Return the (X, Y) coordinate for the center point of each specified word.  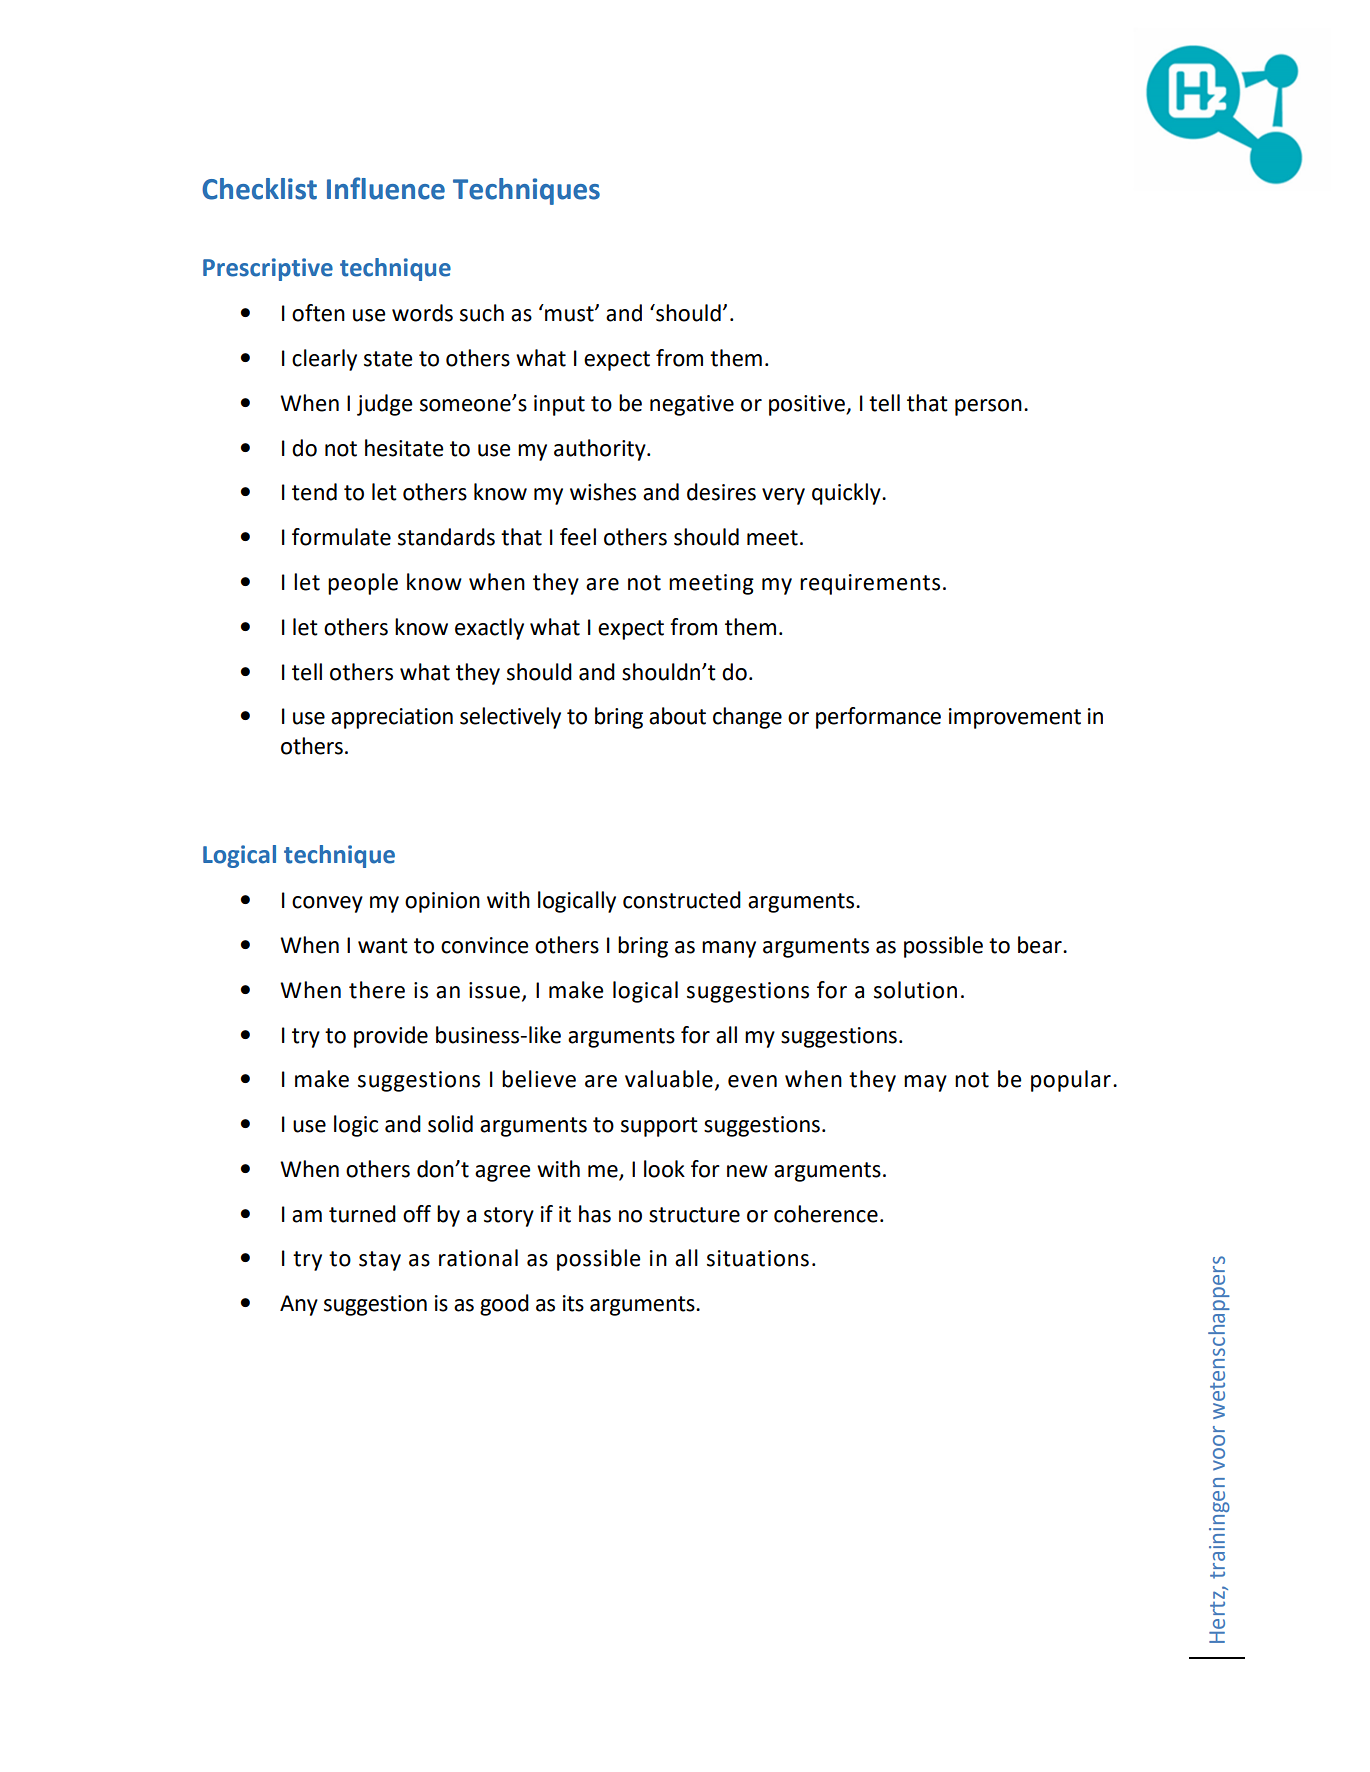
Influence (386, 188)
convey (327, 904)
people (363, 584)
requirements (870, 584)
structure (694, 1215)
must (569, 313)
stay (380, 1261)
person (988, 407)
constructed (682, 900)
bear (1041, 945)
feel (578, 537)
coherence (826, 1214)
